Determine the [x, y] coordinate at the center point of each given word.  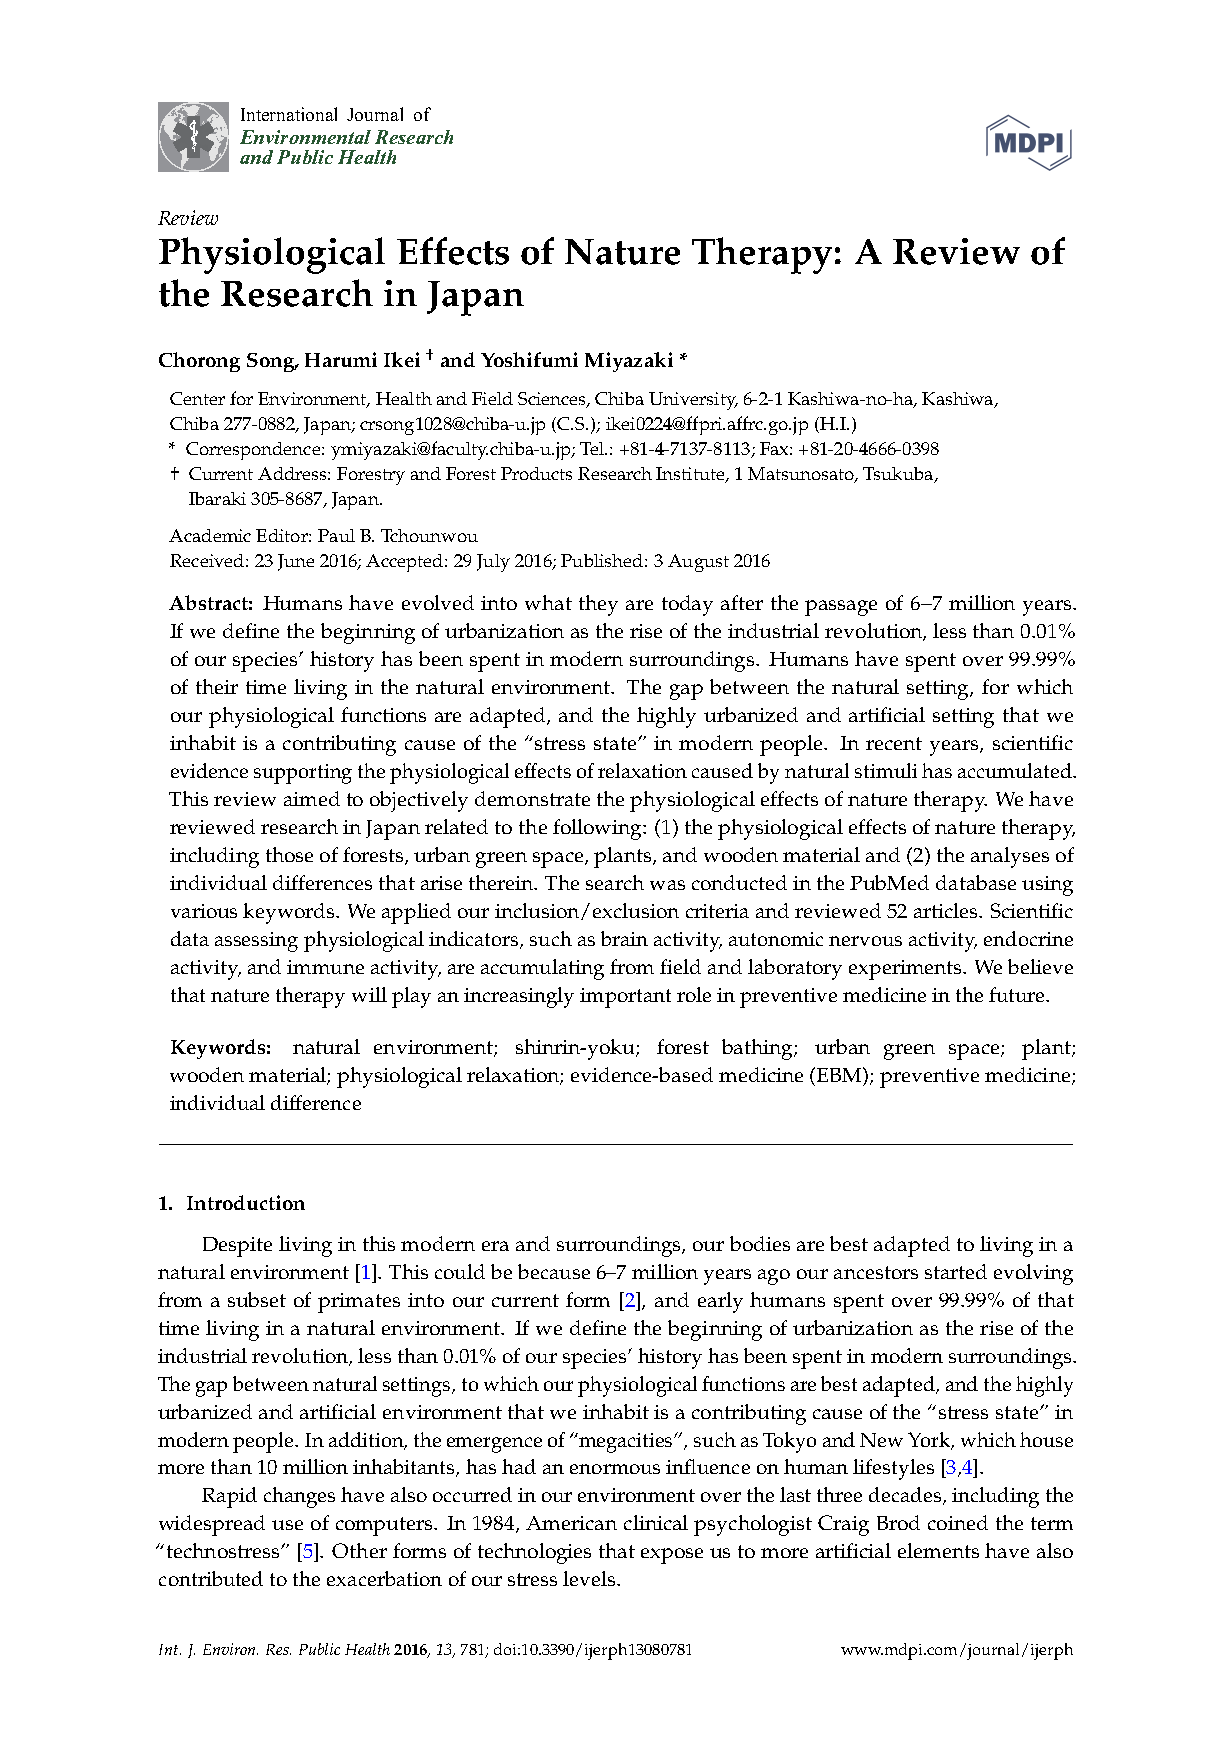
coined [958, 1522]
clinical [656, 1522]
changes [299, 1497]
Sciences [553, 399]
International [289, 114]
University [693, 401]
